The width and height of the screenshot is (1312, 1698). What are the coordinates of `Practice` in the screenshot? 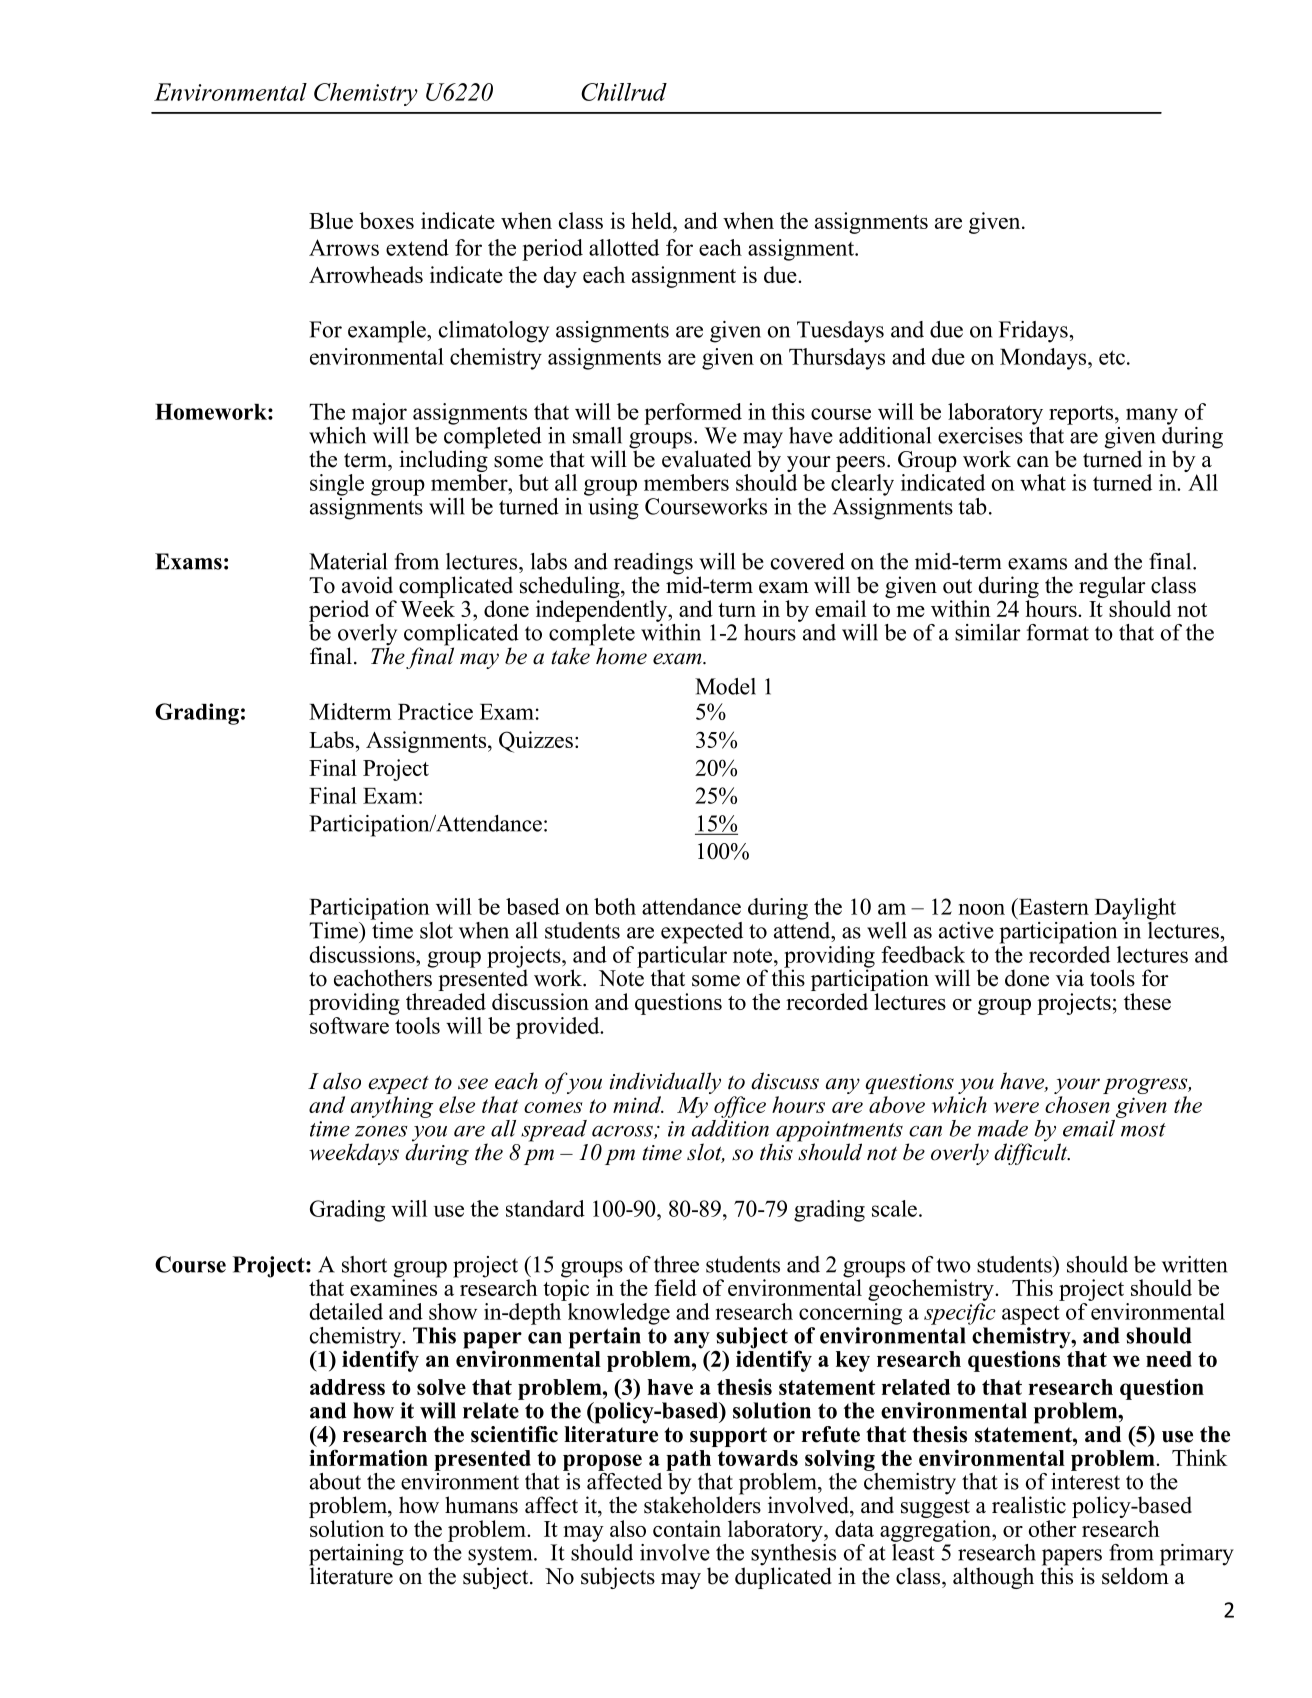 It's located at (435, 711).
